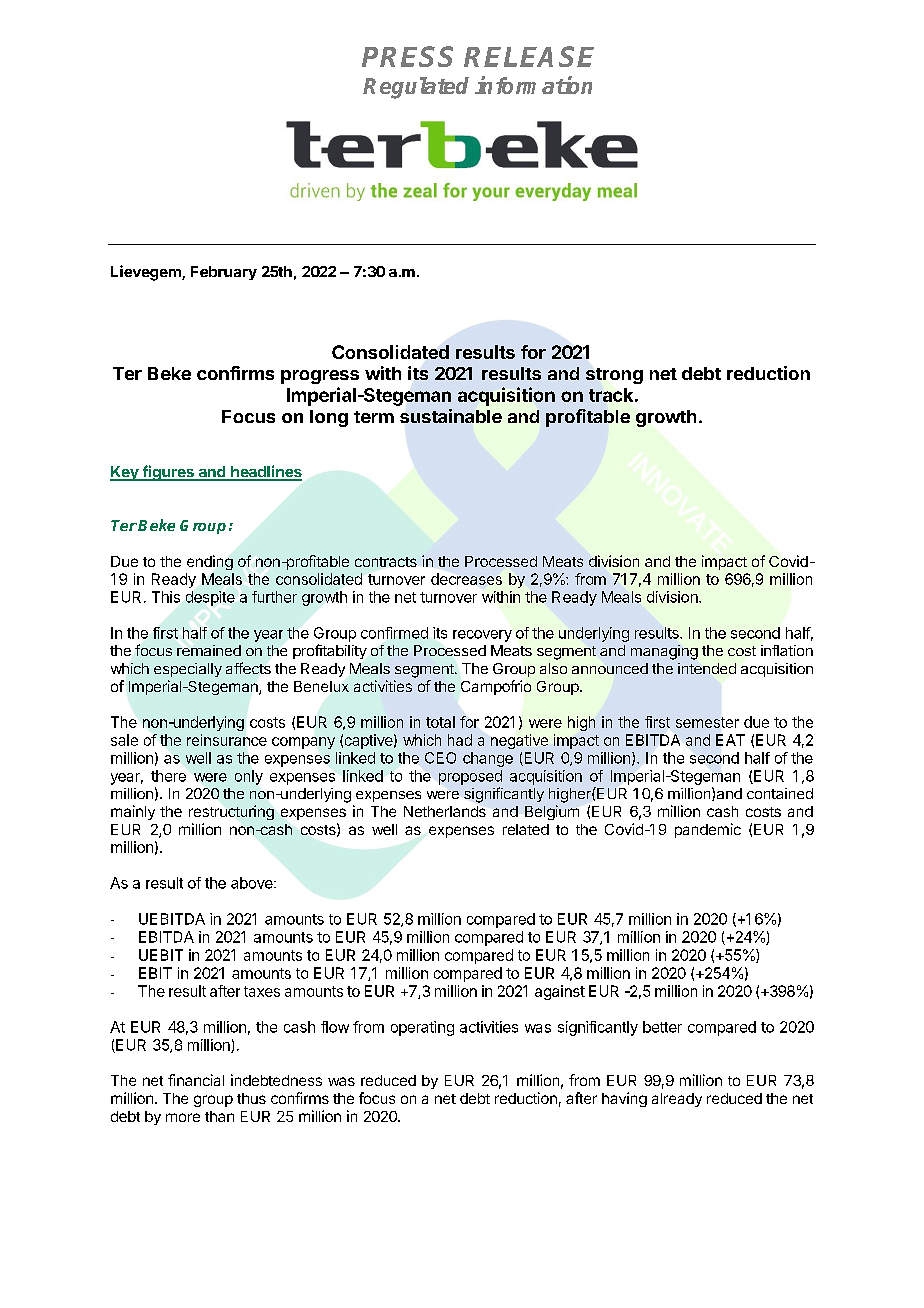 This screenshot has height=1308, width=924. Describe the element at coordinates (533, 85) in the screenshot. I see `information` at that location.
